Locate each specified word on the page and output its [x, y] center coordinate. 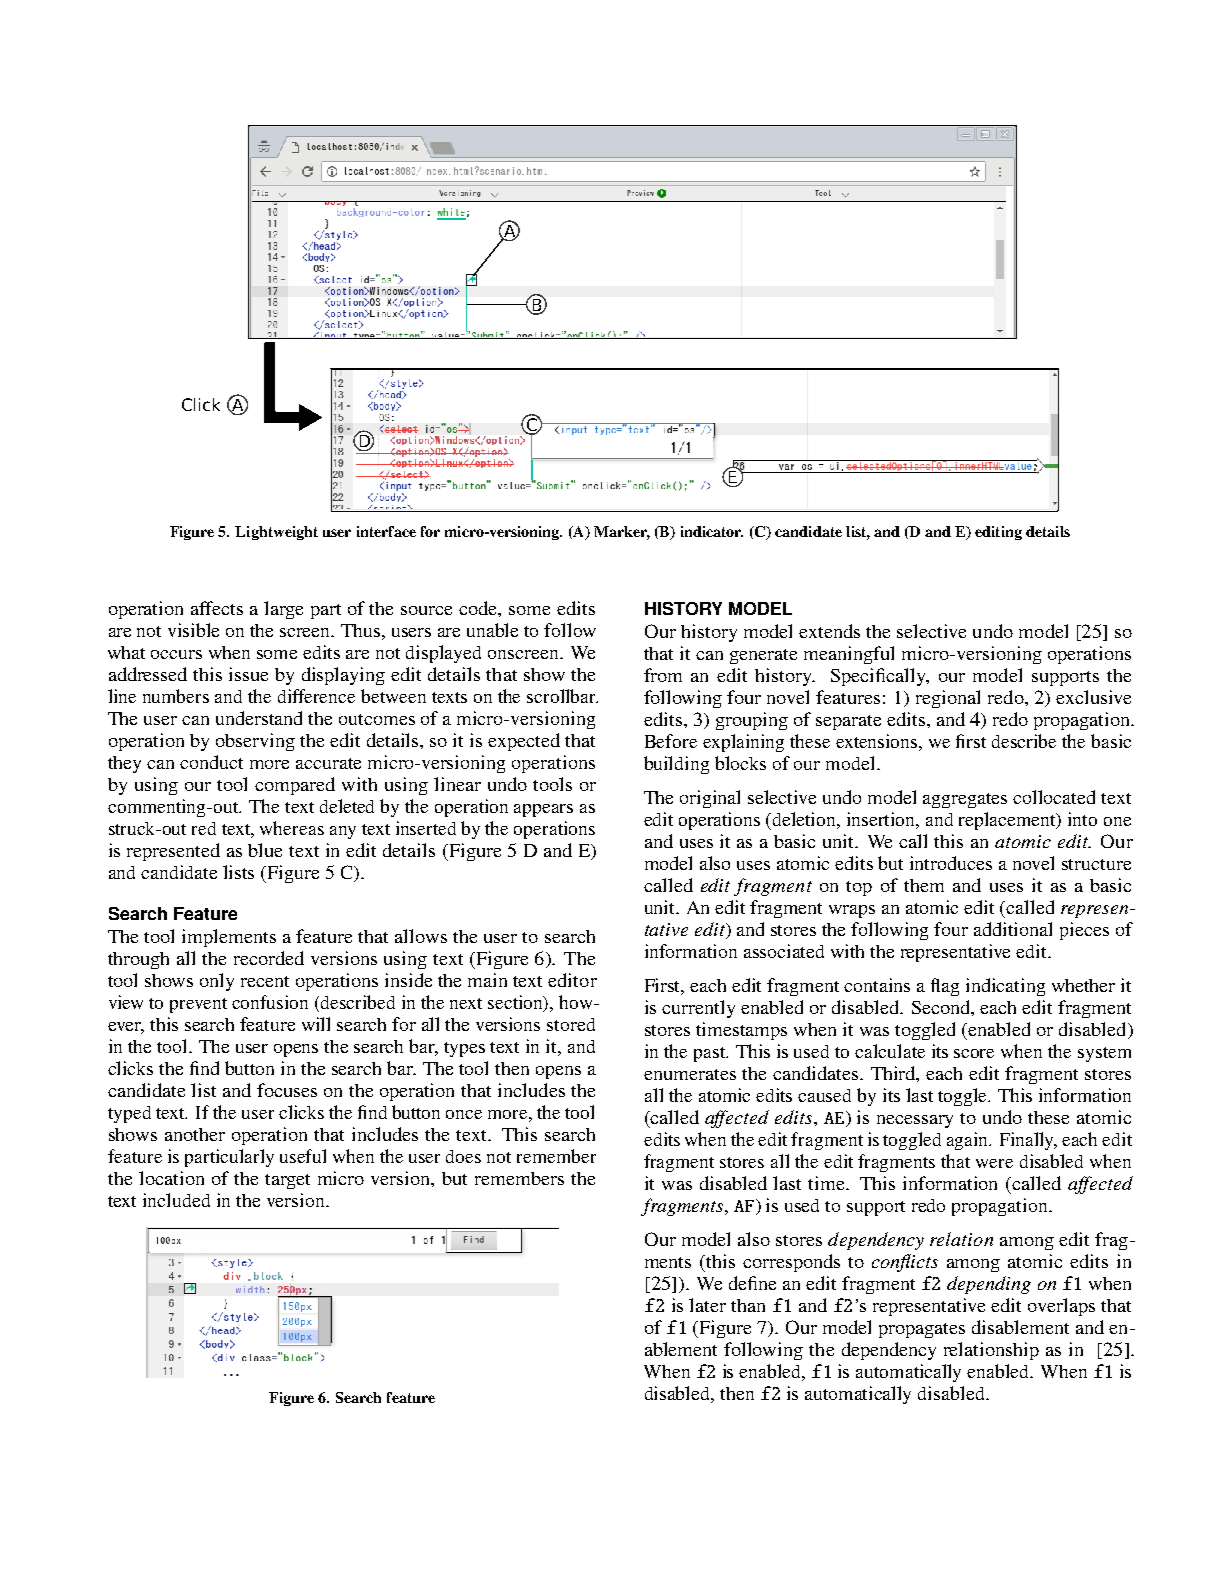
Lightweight [276, 533]
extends [829, 631]
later [707, 1305]
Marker [622, 533]
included [176, 1200]
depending [989, 1285]
